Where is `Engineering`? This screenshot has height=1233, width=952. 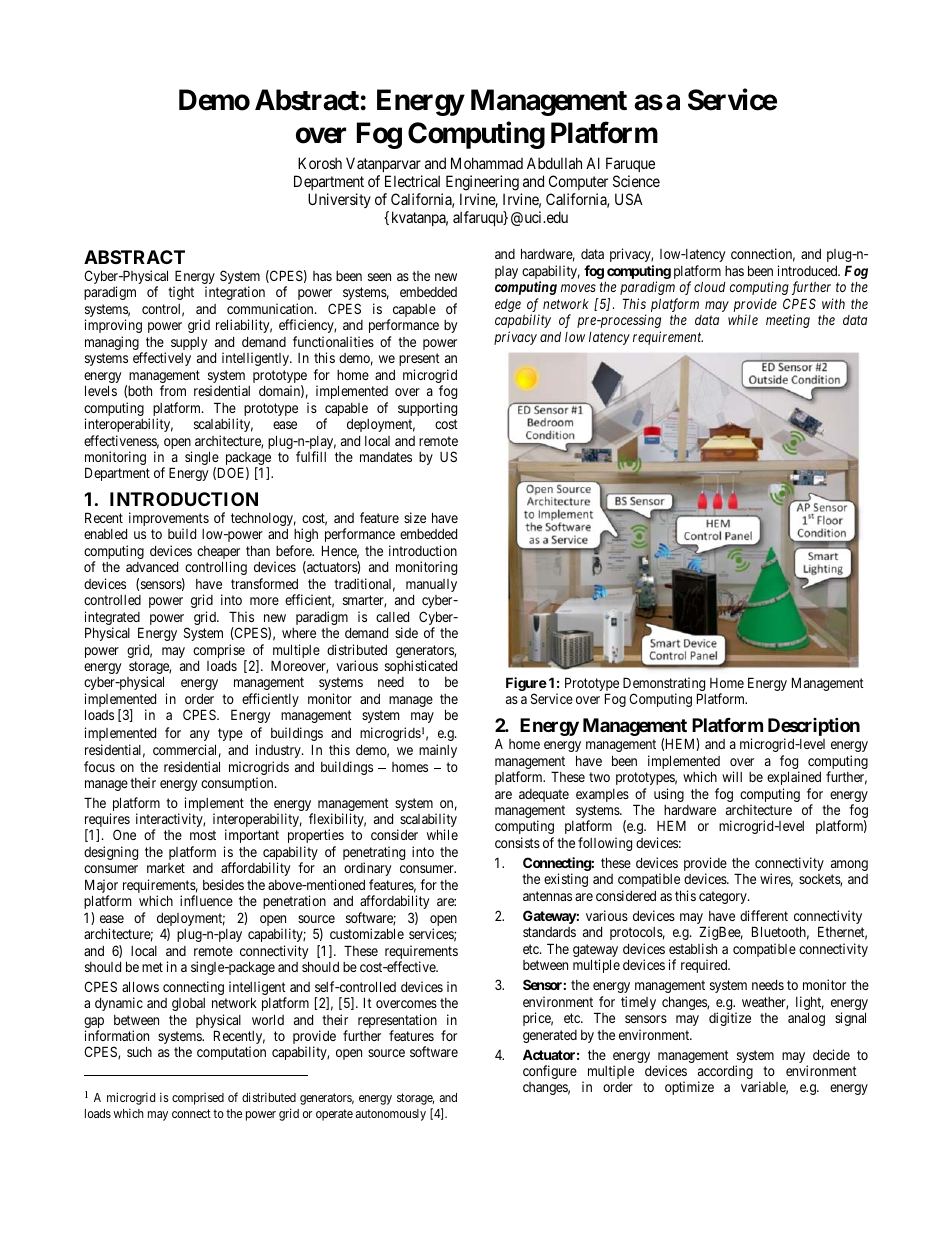
Engineering is located at coordinates (482, 183).
